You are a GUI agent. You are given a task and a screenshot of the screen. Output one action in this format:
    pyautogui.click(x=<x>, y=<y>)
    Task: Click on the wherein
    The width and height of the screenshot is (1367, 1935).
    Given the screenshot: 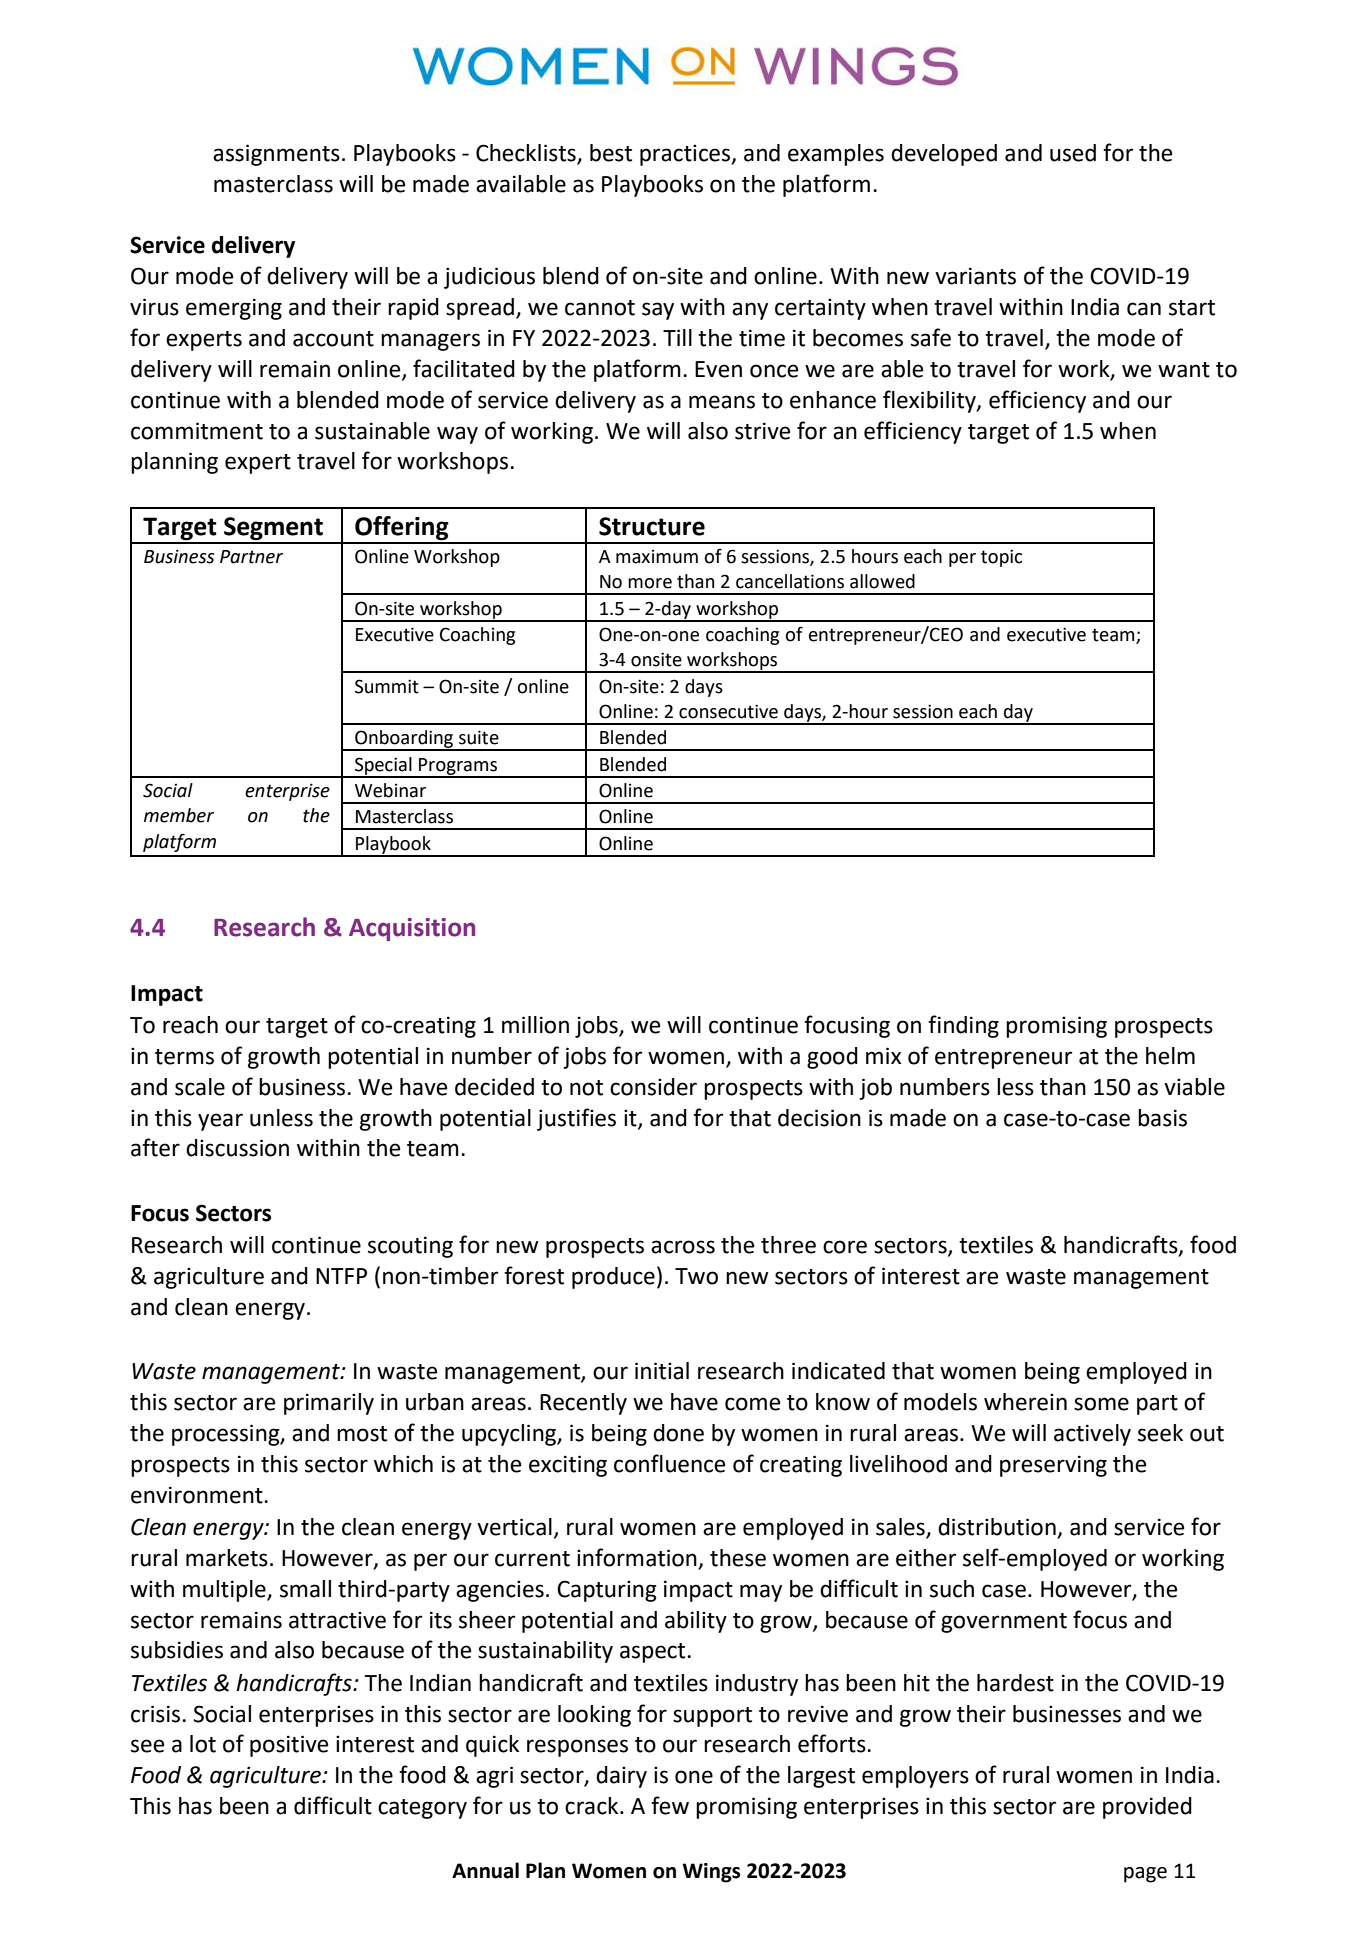 What is the action you would take?
    pyautogui.click(x=1025, y=1402)
